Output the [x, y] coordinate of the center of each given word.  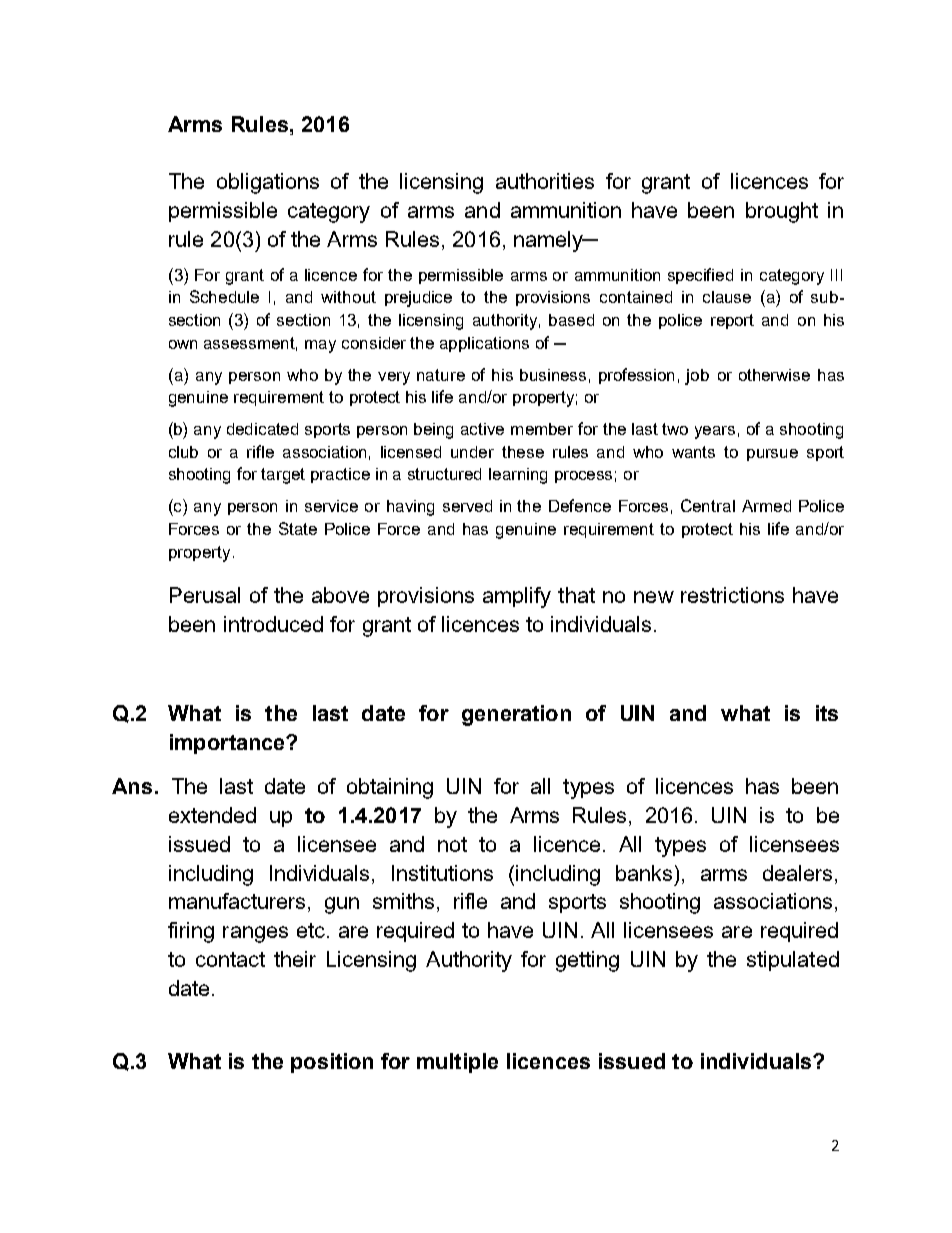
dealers [797, 873]
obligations [268, 183]
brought [782, 212]
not [452, 844]
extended [212, 815]
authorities [545, 181]
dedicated [262, 429]
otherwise [774, 375]
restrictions [732, 595]
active [482, 429]
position [332, 1063]
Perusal [205, 595]
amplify [517, 597]
